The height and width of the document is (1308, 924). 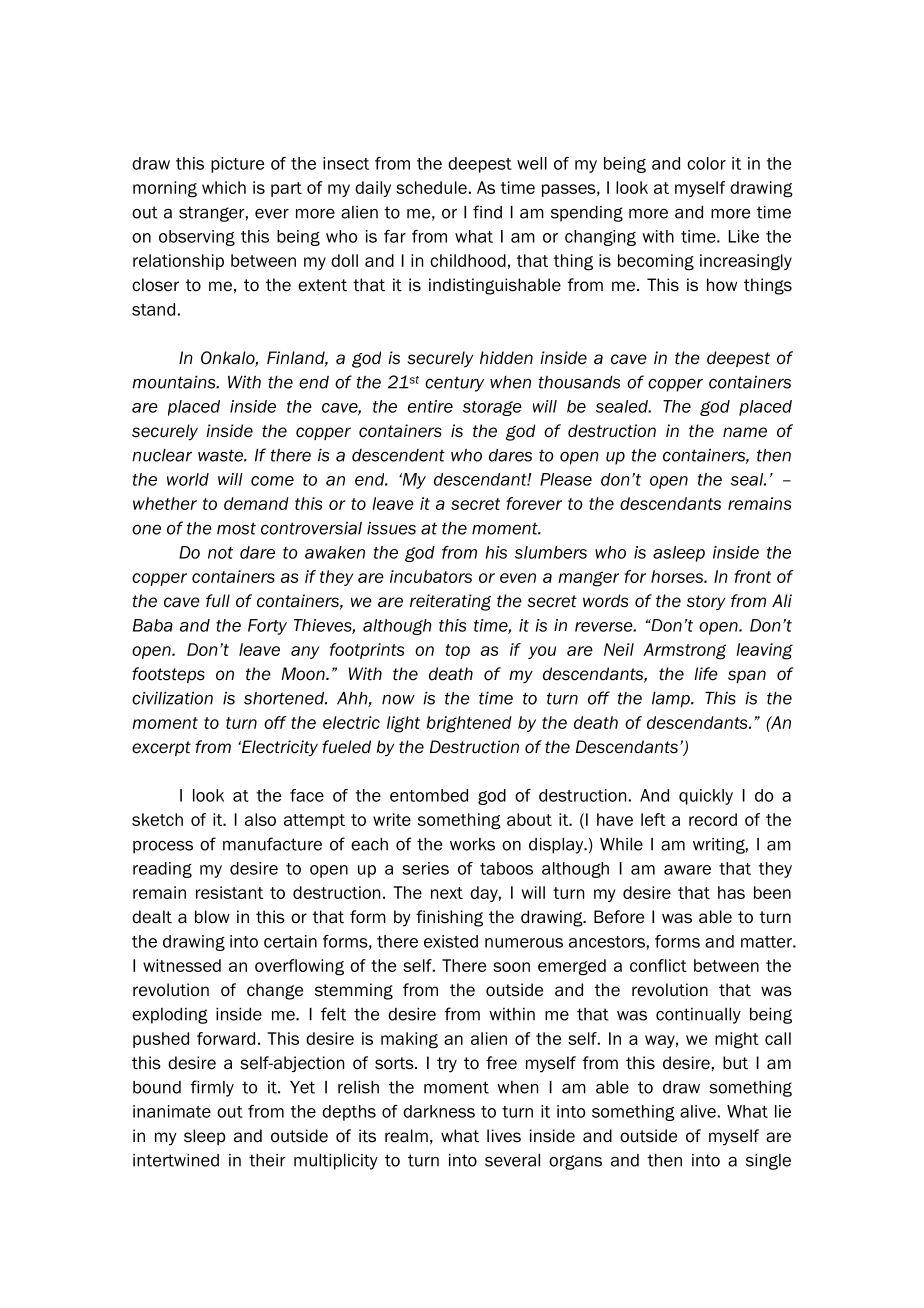 What do you see at coordinates (431, 187) in the document?
I see `schedule` at bounding box center [431, 187].
